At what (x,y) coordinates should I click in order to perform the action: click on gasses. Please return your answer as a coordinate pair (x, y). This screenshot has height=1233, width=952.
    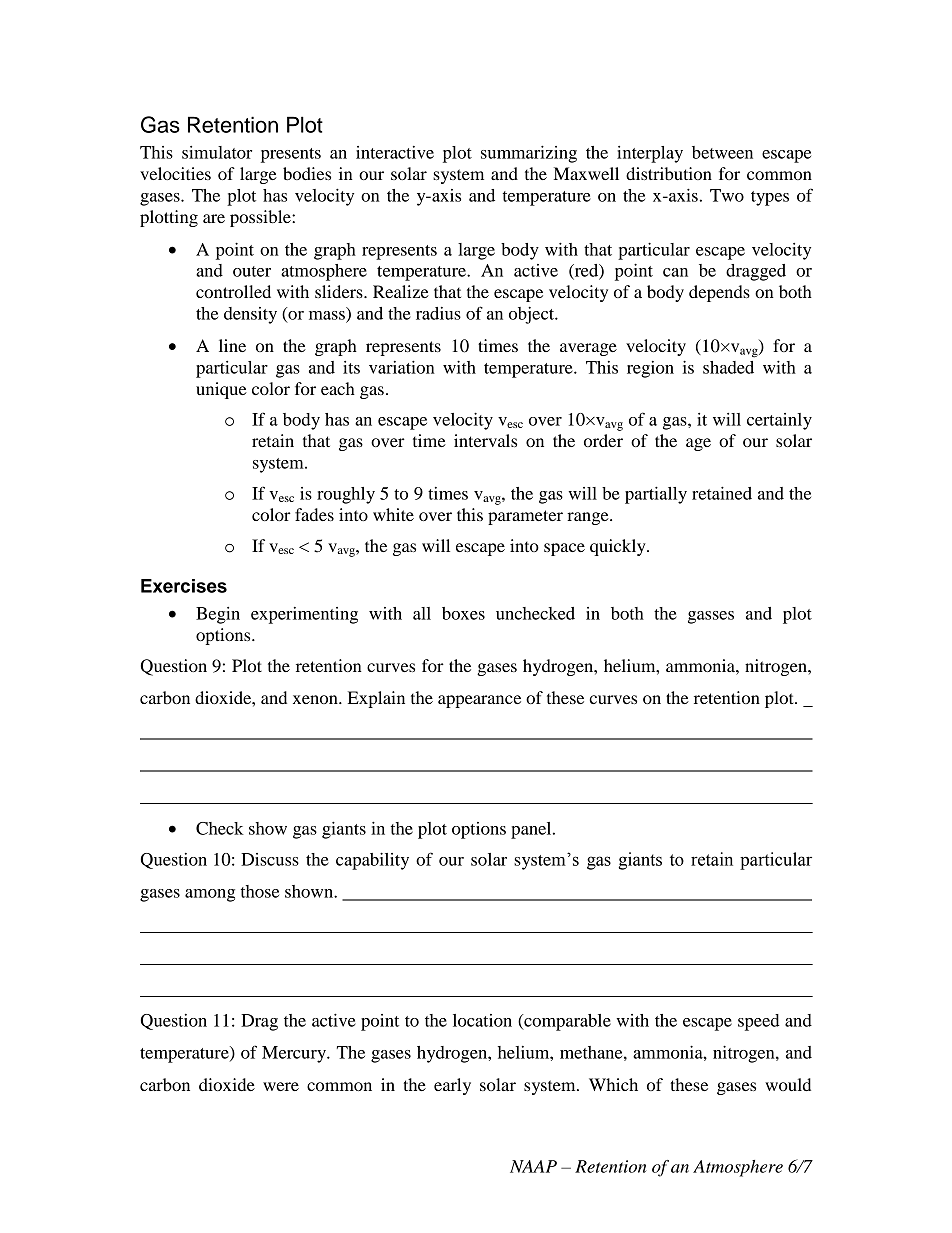
    Looking at the image, I should click on (711, 617).
